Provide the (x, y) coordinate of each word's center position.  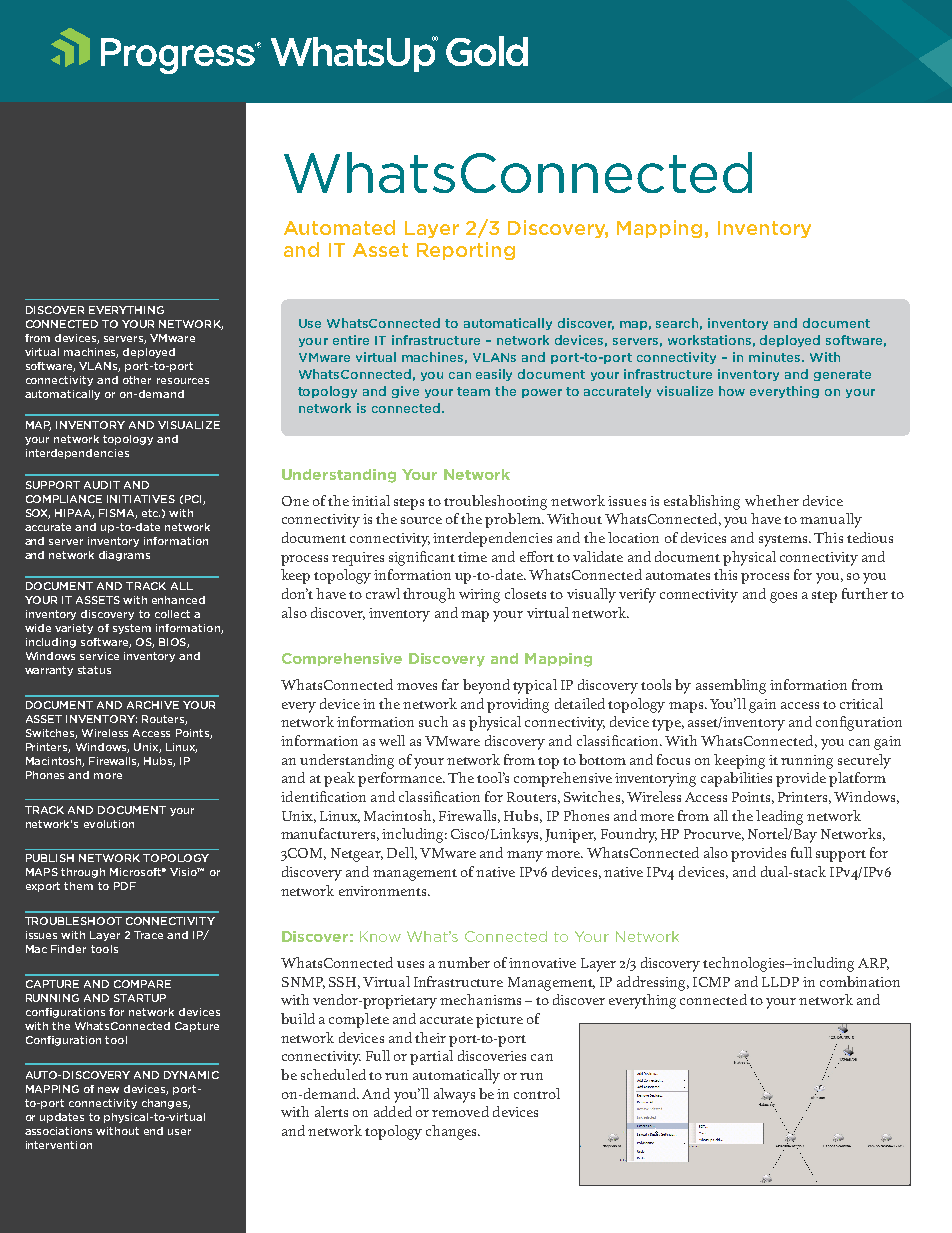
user (179, 1132)
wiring (479, 596)
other (137, 380)
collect (172, 614)
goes (783, 597)
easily (494, 375)
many (525, 856)
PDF (125, 886)
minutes (776, 357)
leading (779, 817)
